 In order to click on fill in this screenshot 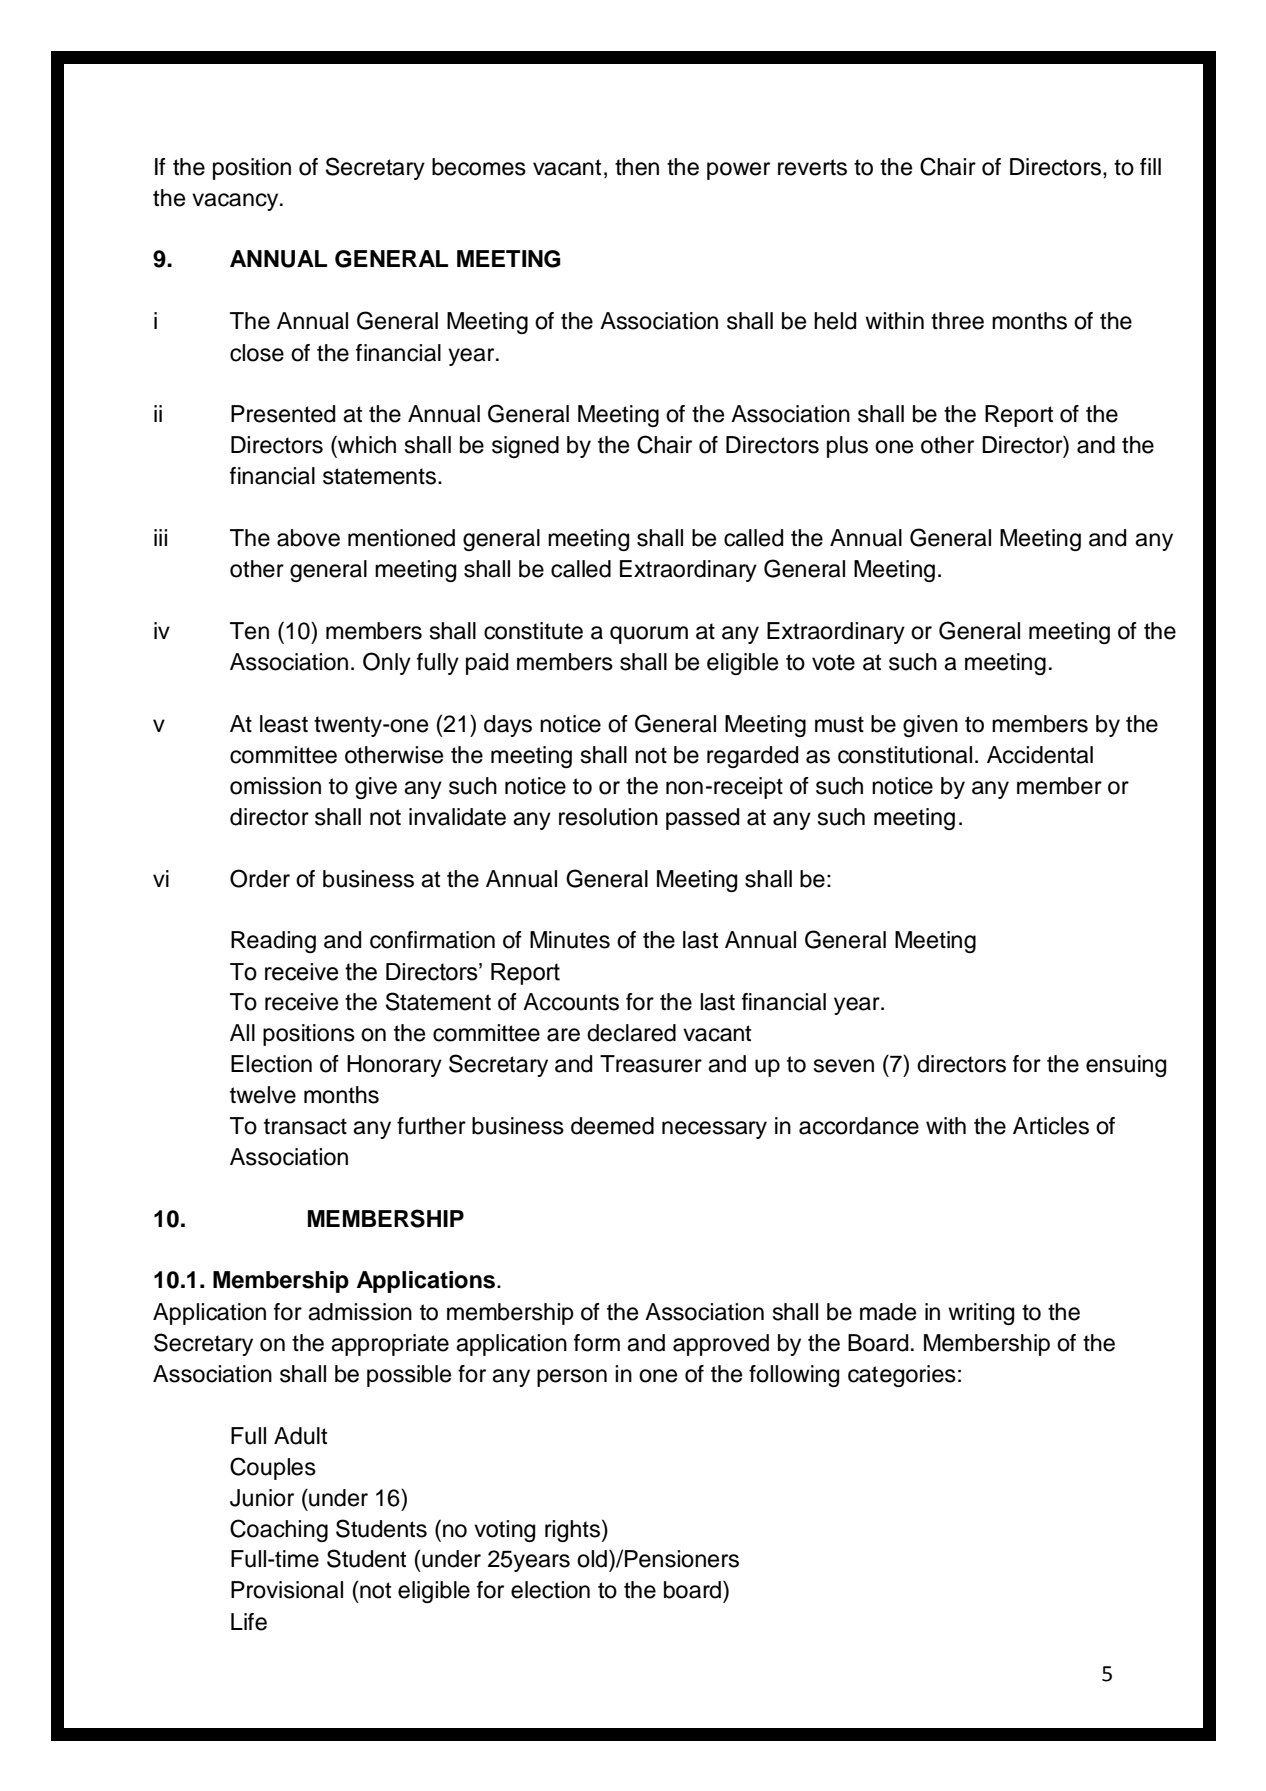, I will do `click(1150, 166)`.
